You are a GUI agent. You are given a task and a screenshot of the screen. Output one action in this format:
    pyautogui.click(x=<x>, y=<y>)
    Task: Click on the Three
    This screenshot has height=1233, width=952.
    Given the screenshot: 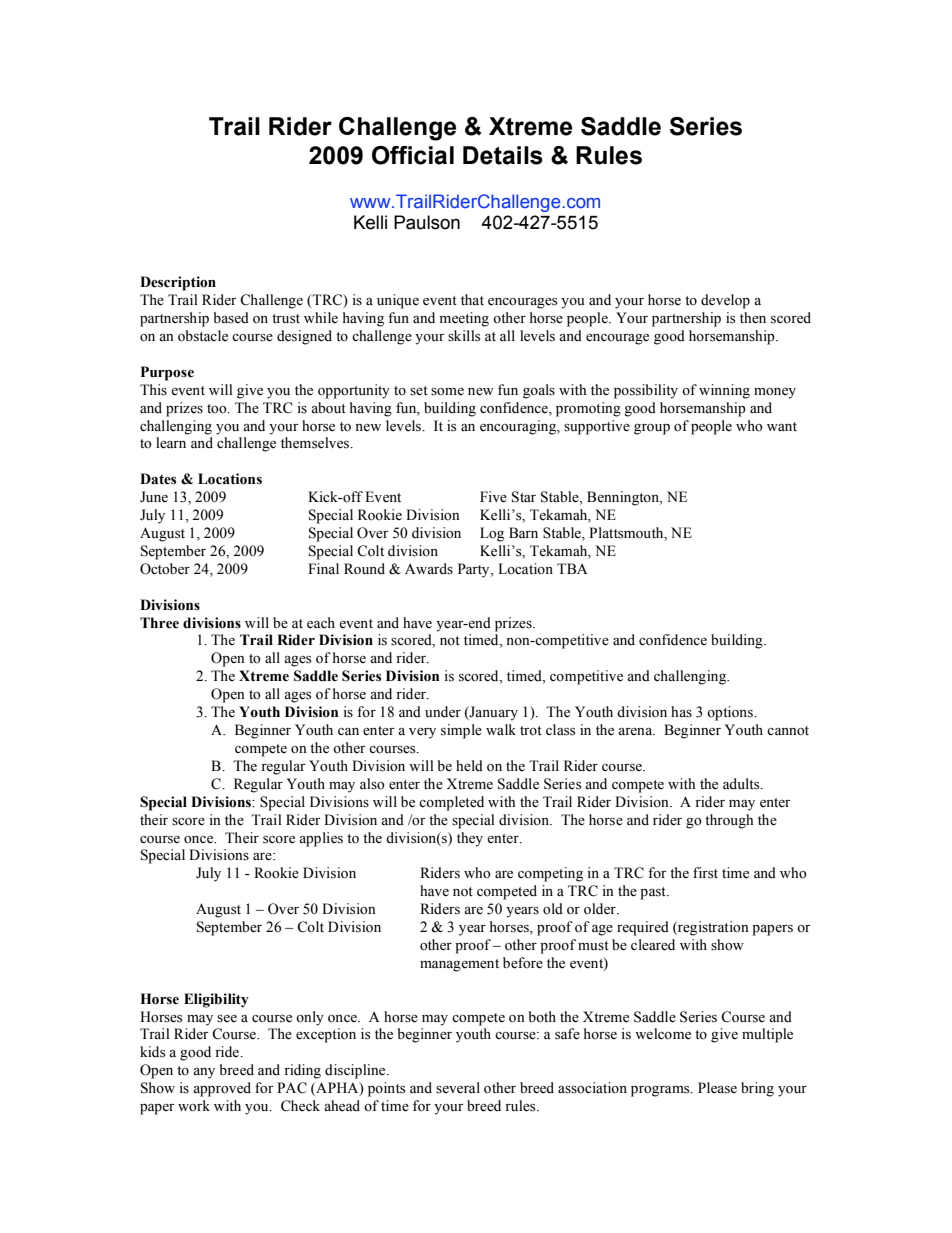 What is the action you would take?
    pyautogui.click(x=159, y=623)
